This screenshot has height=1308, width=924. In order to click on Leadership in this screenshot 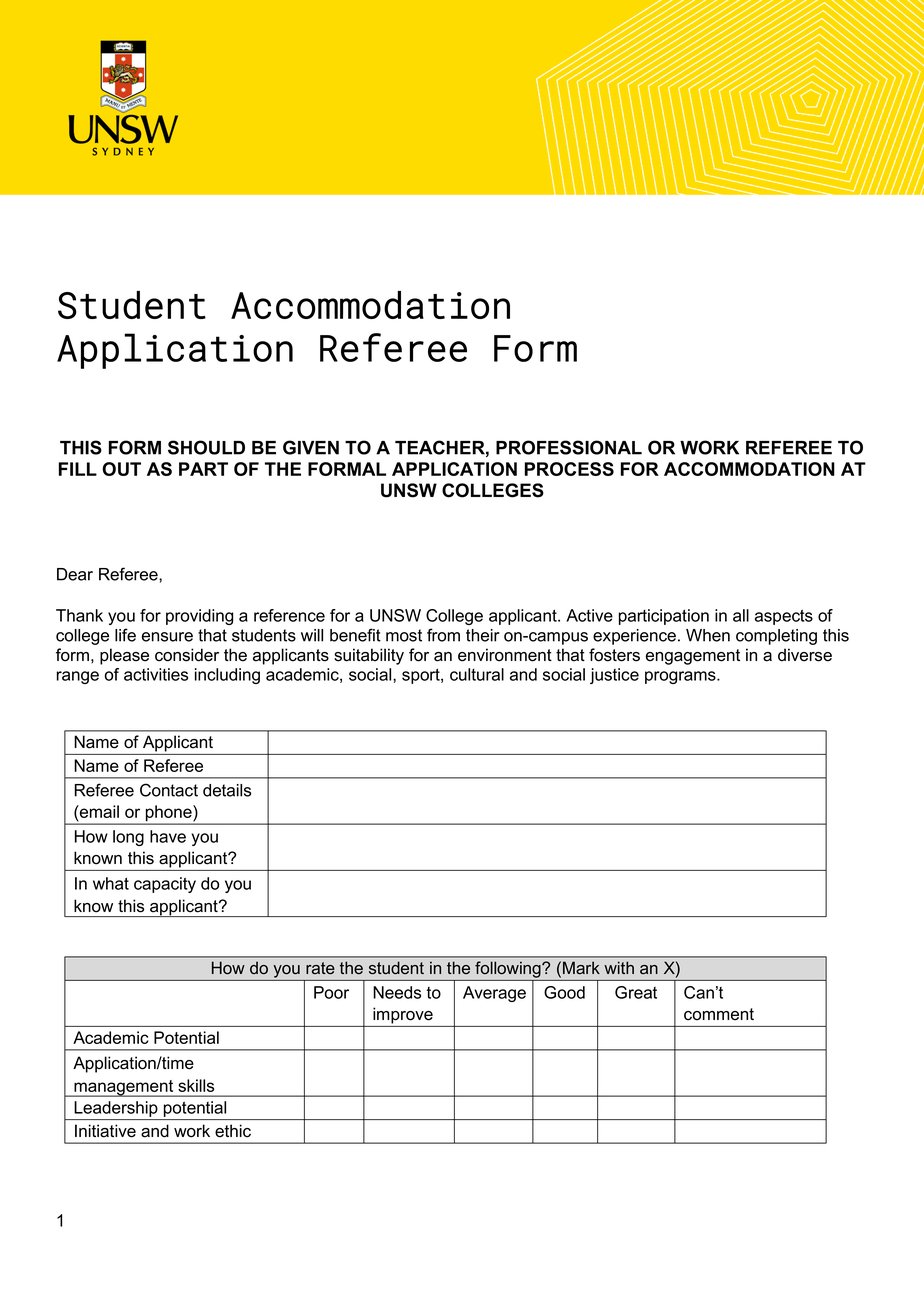, I will do `click(116, 1109)`.
